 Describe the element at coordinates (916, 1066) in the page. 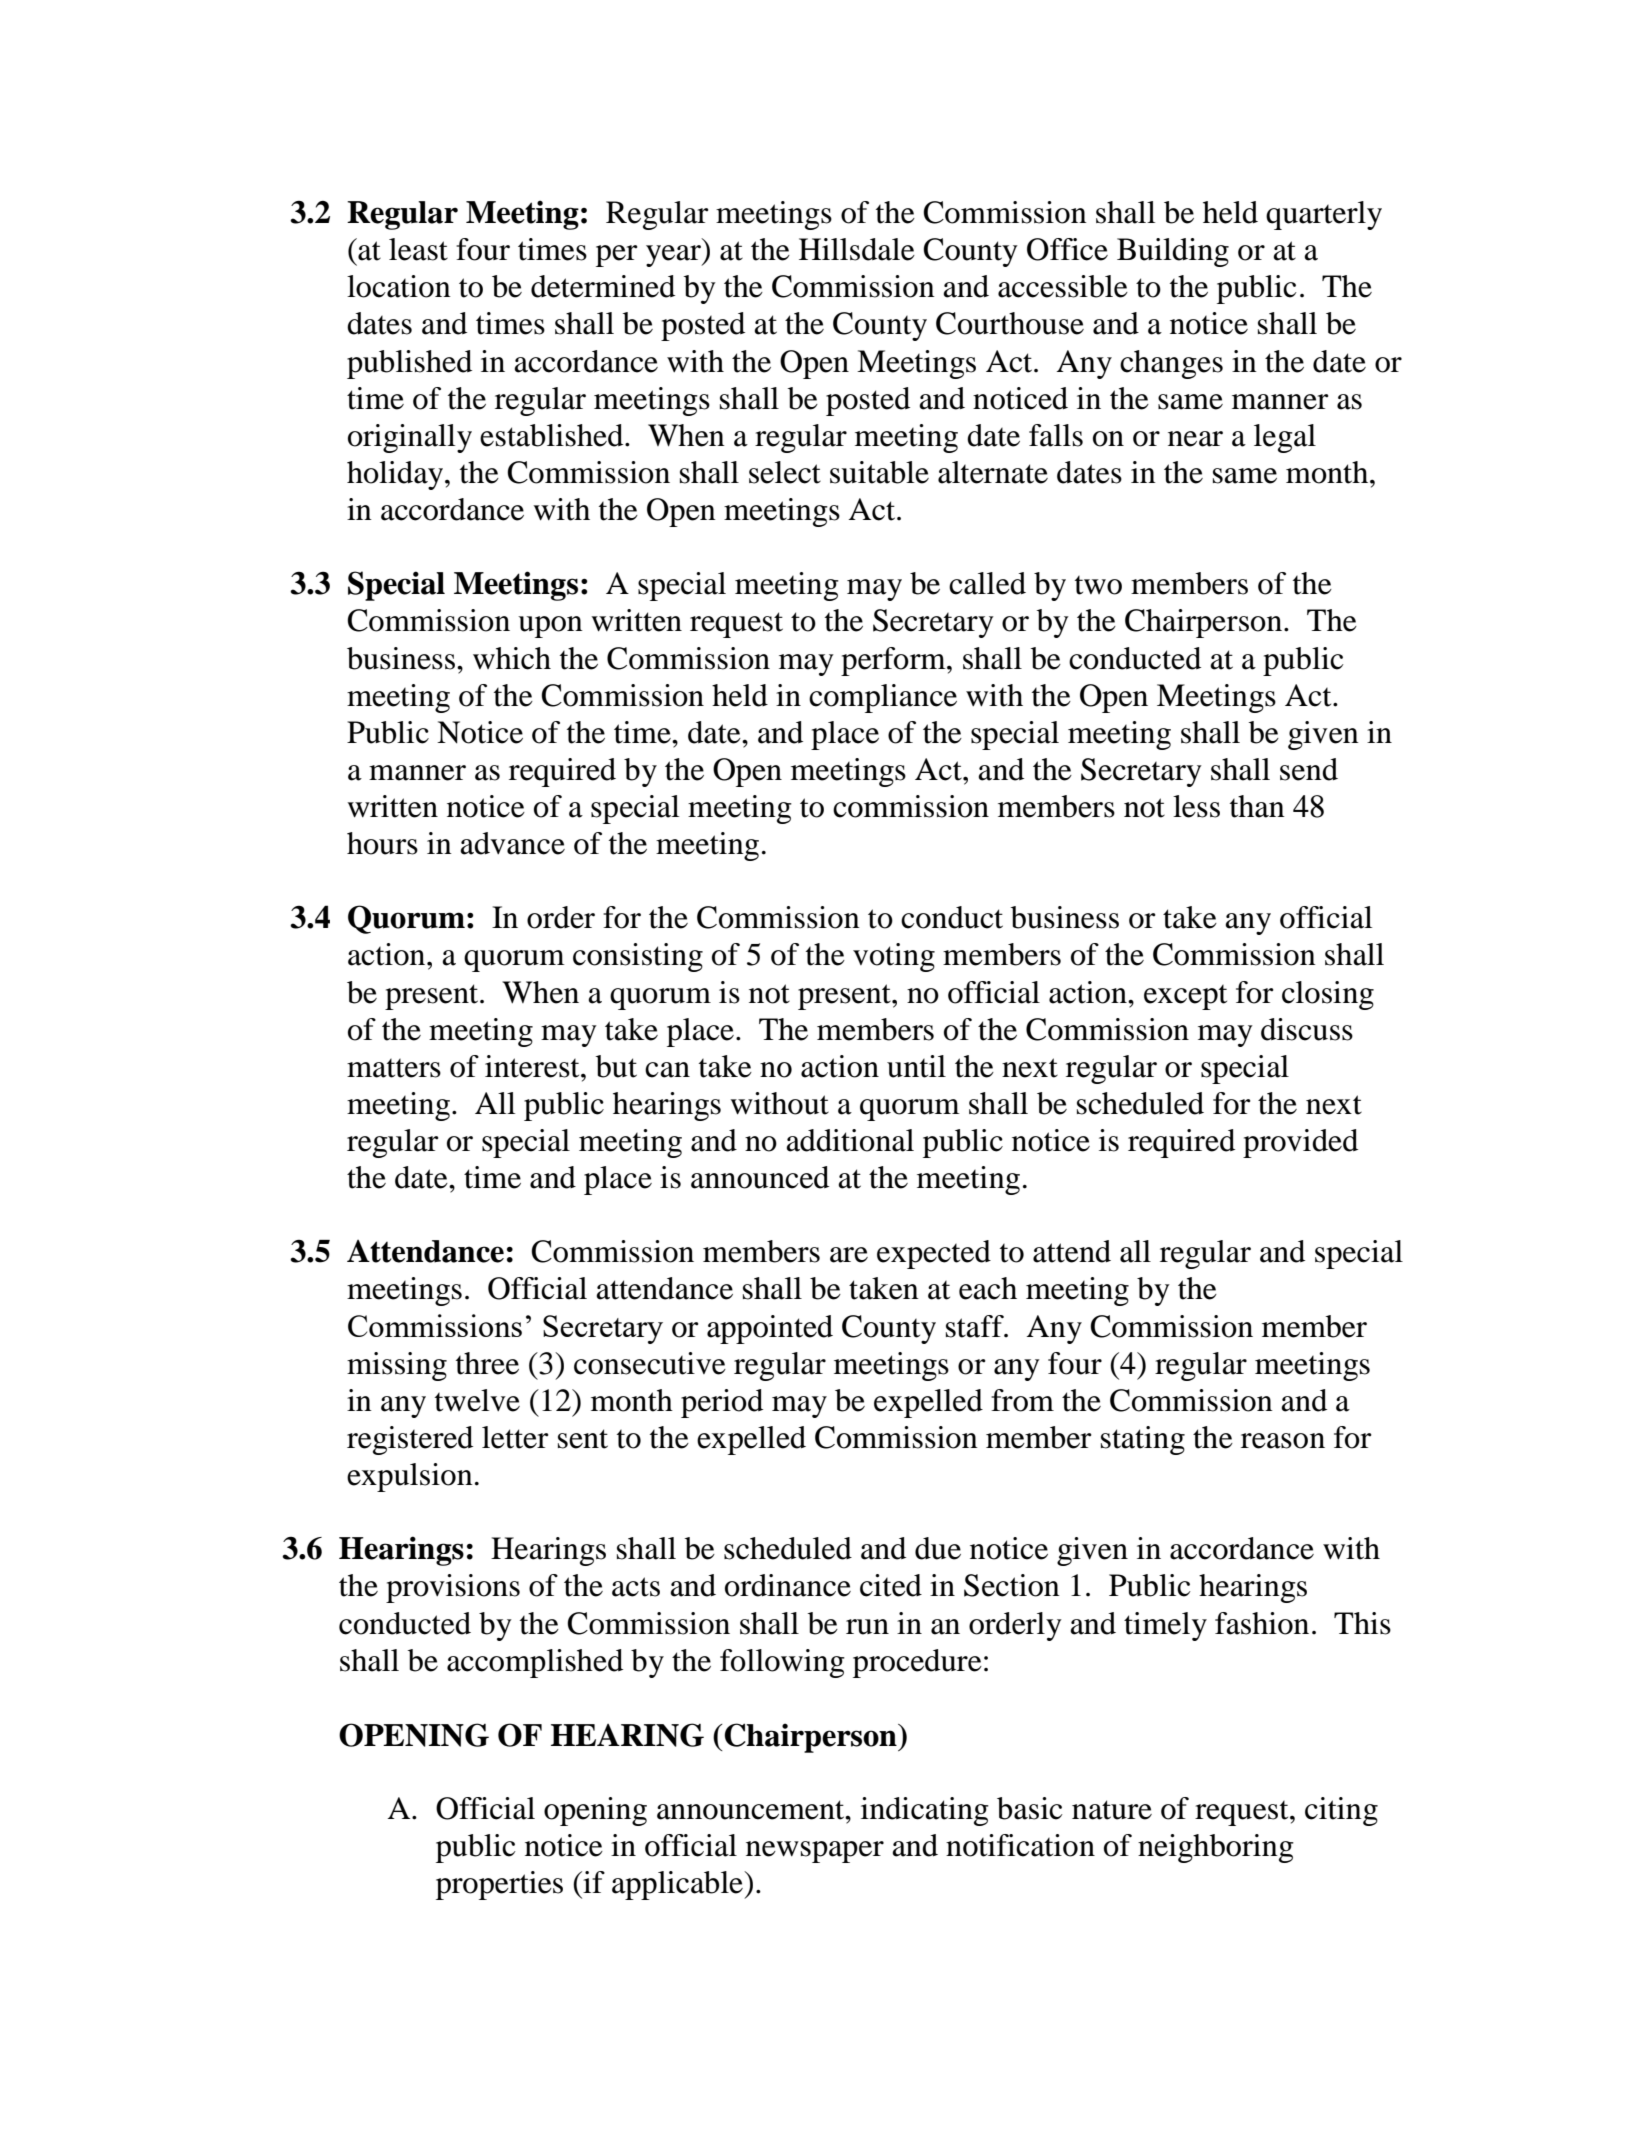

I see `until` at that location.
